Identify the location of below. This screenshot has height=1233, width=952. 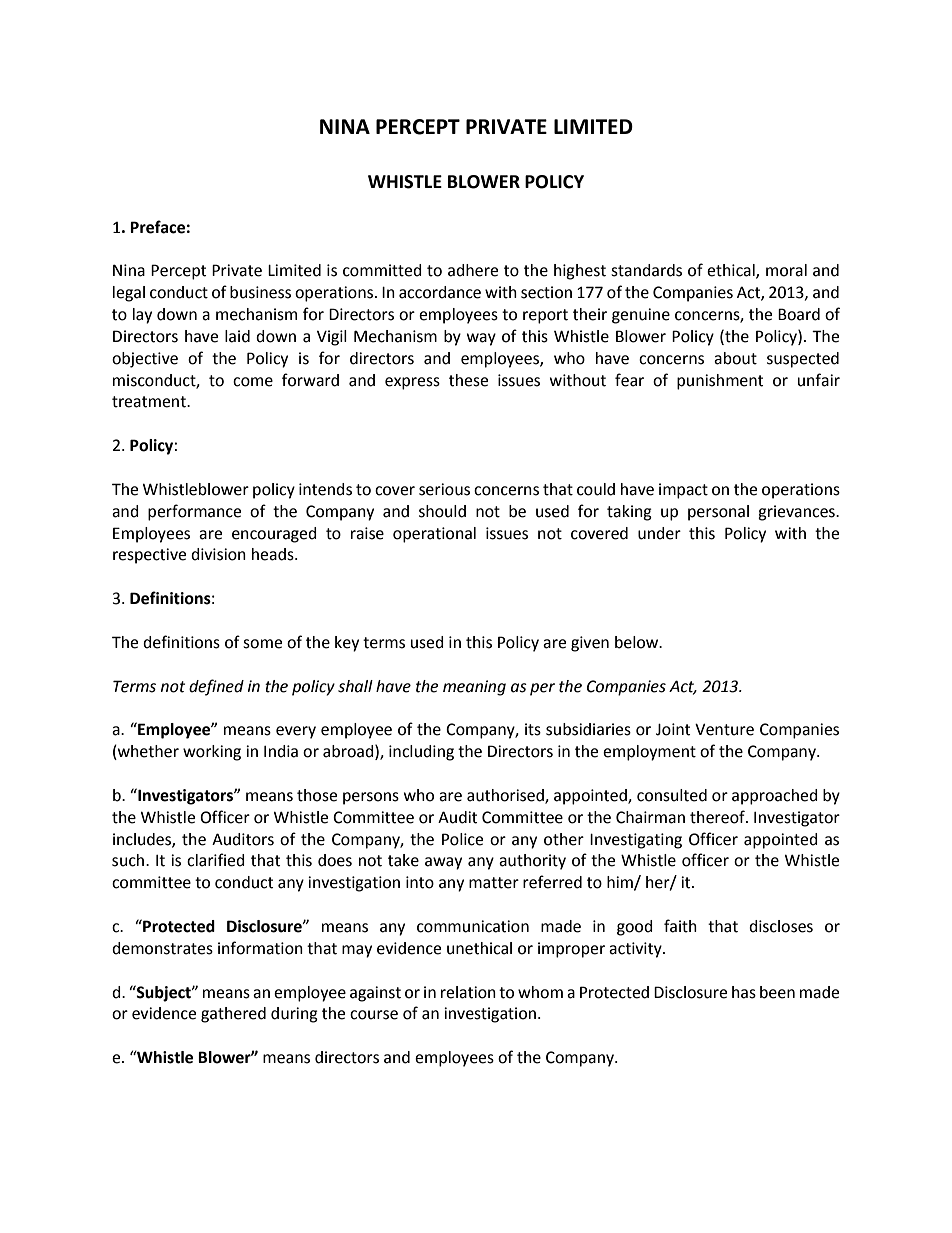
(638, 642).
